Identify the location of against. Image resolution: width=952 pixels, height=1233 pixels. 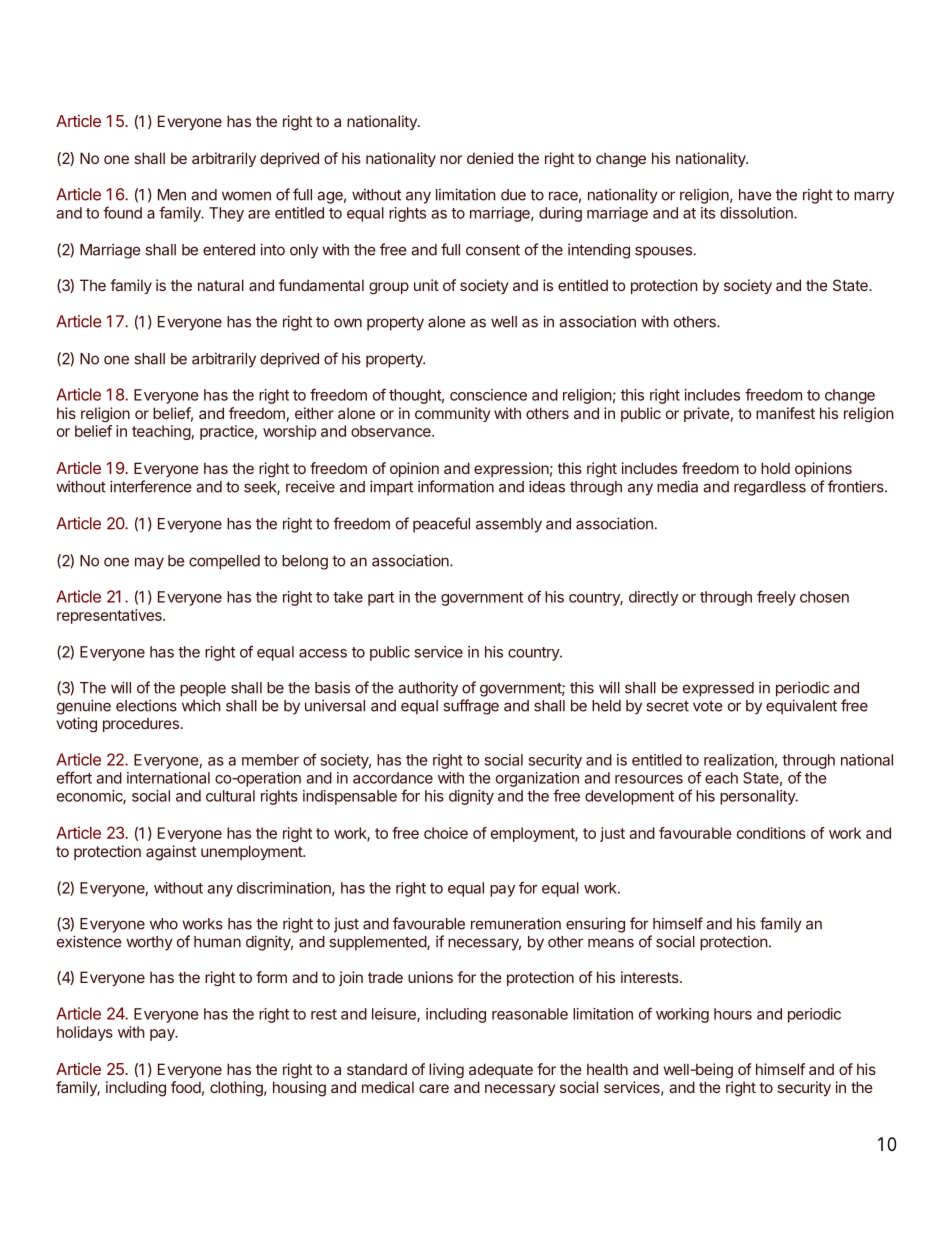
(171, 853).
